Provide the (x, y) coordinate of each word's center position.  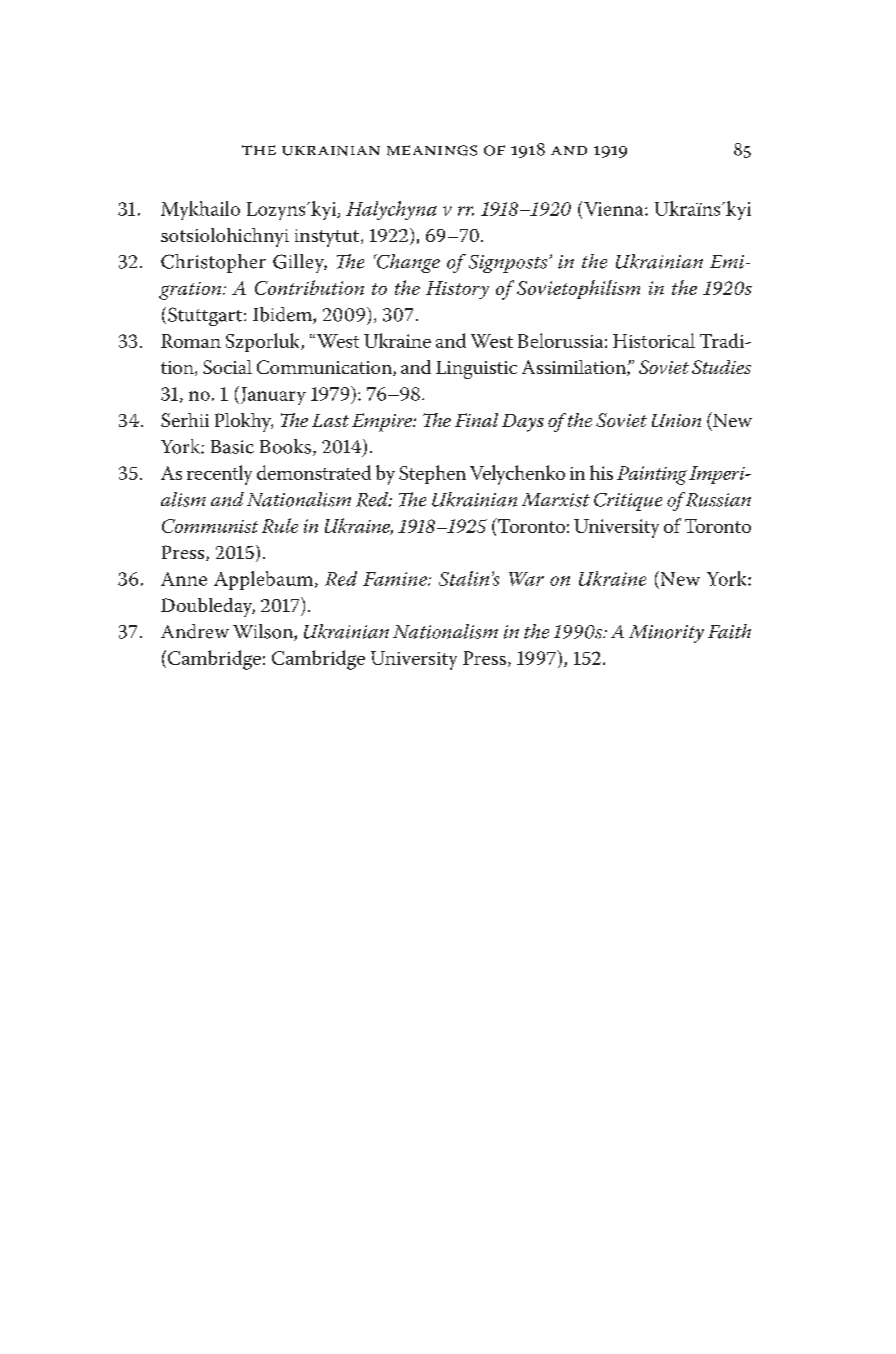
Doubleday (208, 607)
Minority (666, 634)
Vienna (615, 209)
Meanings (432, 150)
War (526, 579)
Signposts (509, 264)
